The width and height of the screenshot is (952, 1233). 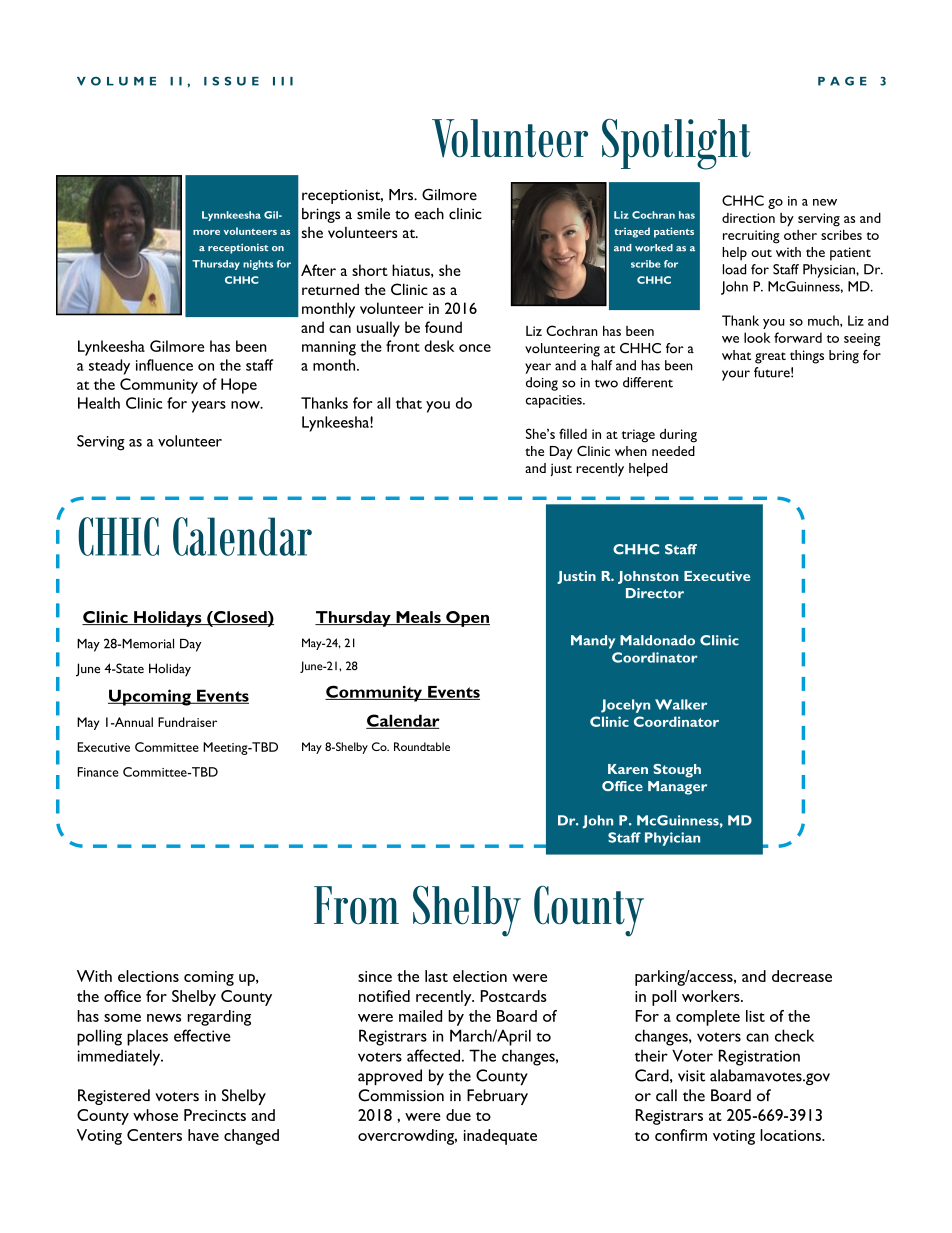 I want to click on needed, so click(x=673, y=451).
